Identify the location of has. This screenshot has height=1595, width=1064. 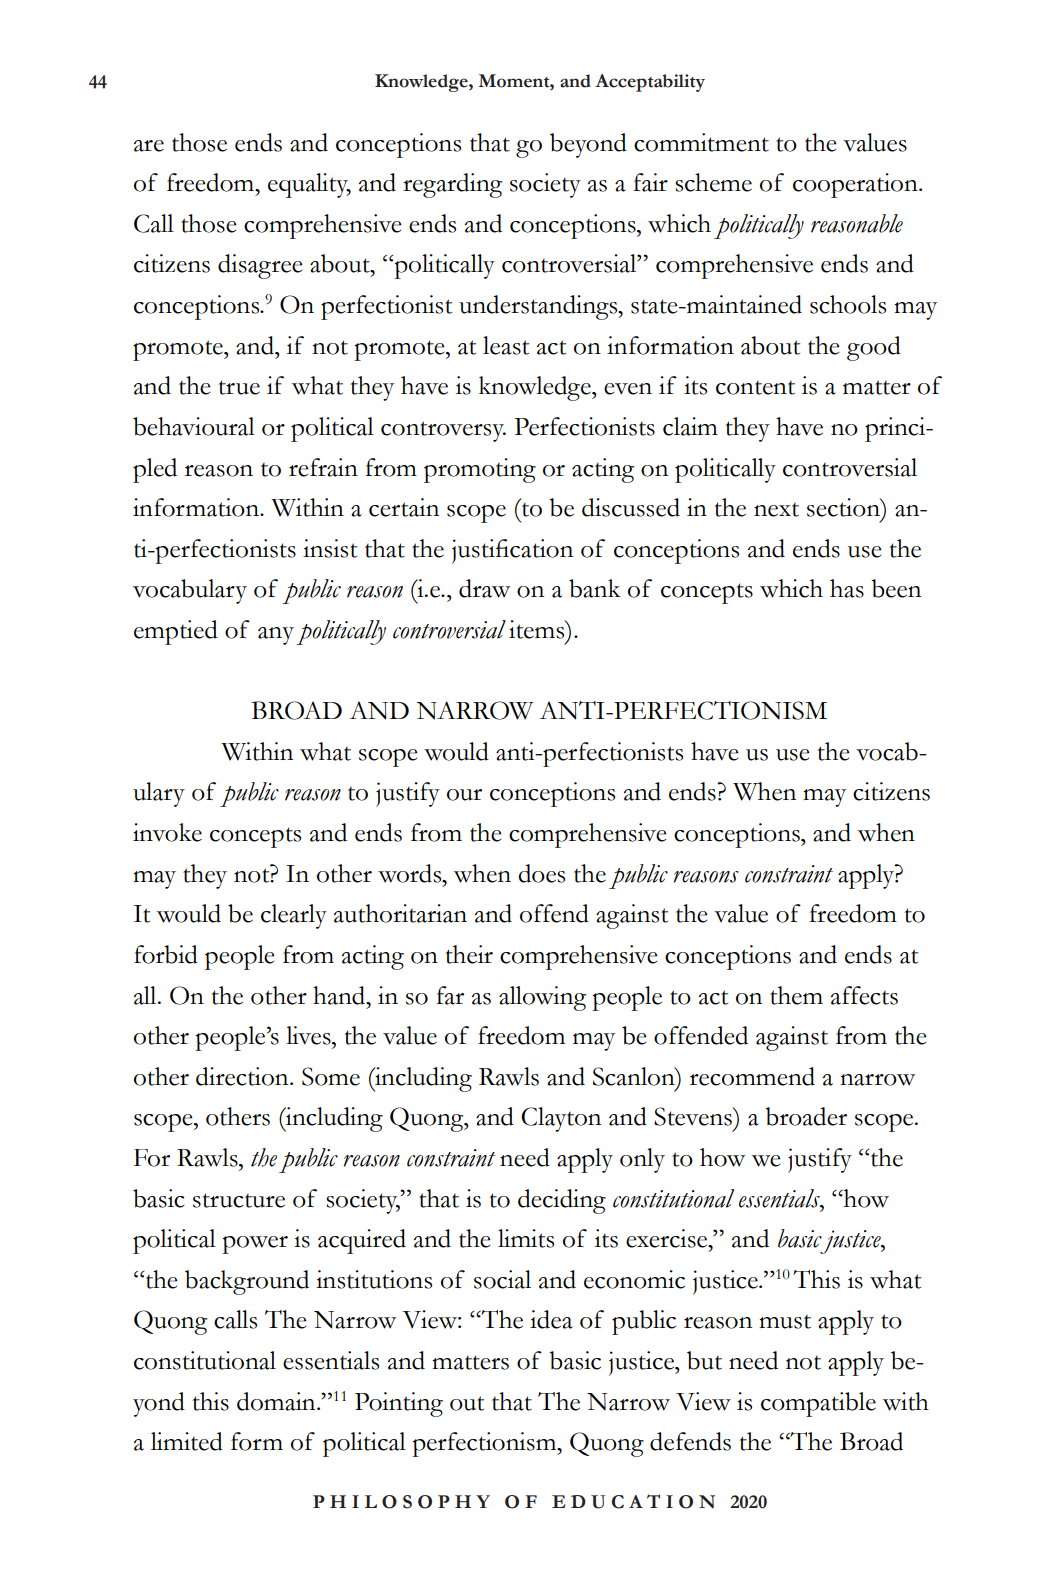
(847, 588).
